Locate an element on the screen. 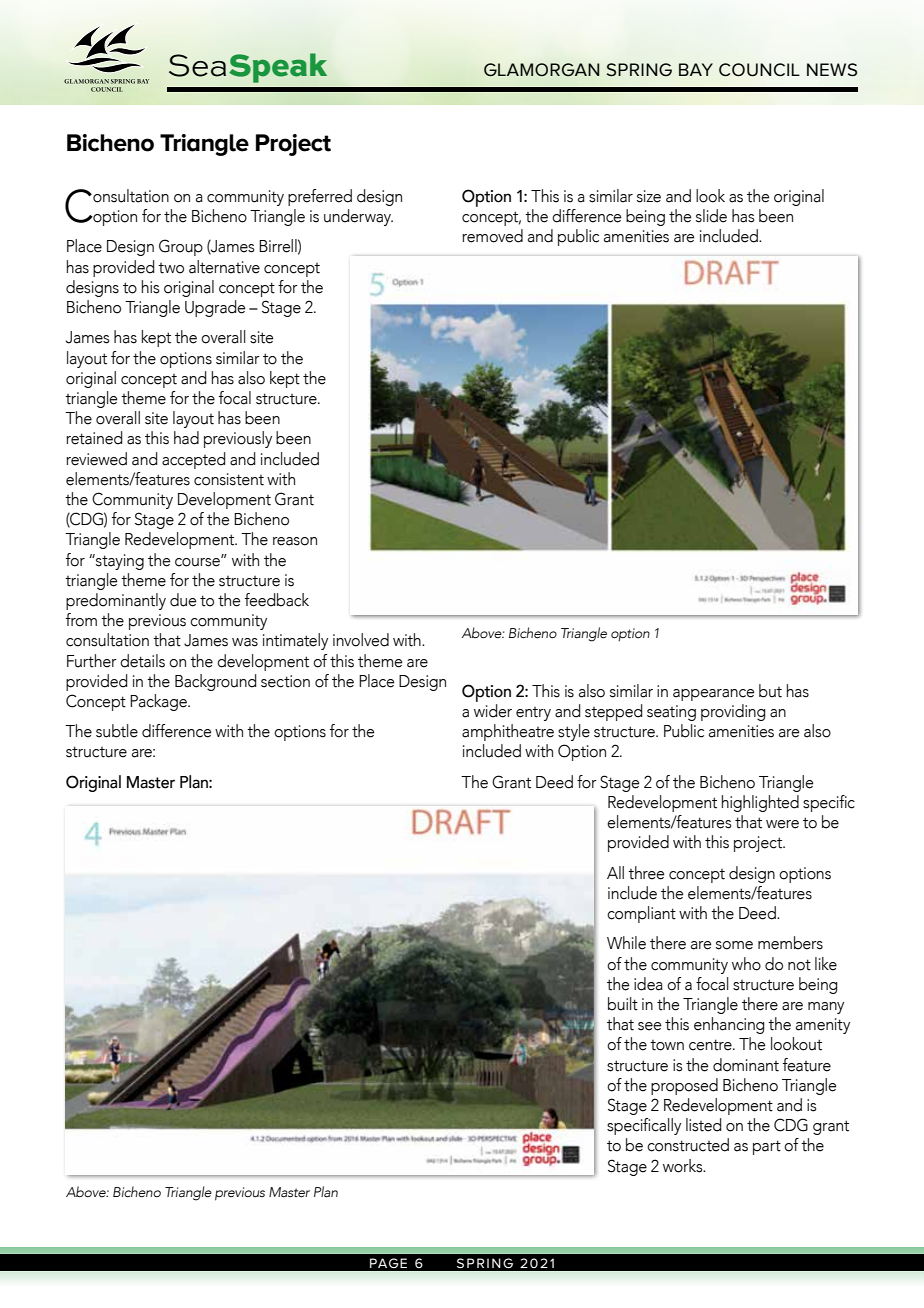 The height and width of the screenshot is (1308, 924). reason is located at coordinates (295, 541).
